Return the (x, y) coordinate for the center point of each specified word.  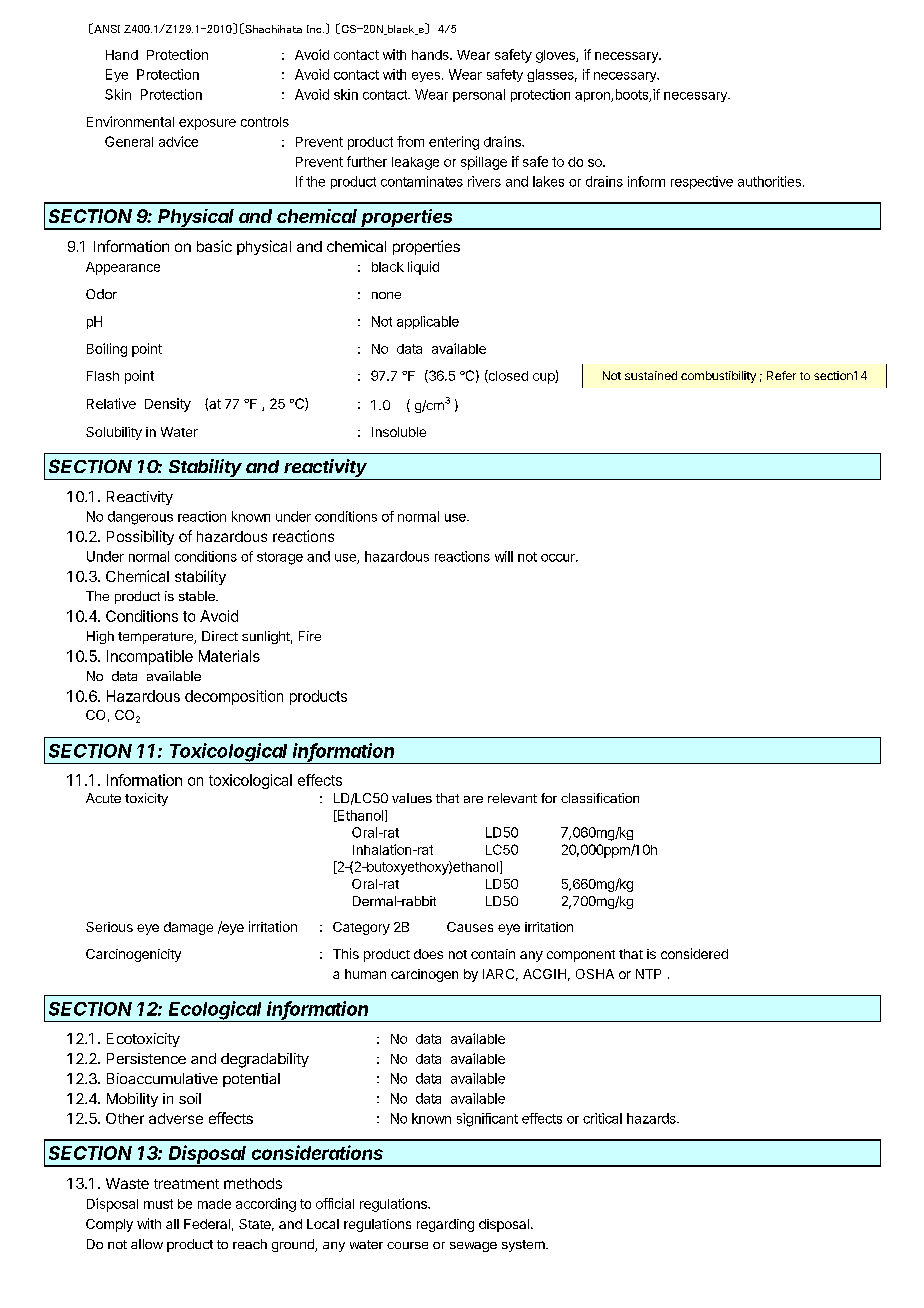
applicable (428, 322)
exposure (207, 124)
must (158, 1204)
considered (694, 953)
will (504, 556)
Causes (470, 927)
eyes (426, 77)
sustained (651, 375)
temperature (156, 638)
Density (168, 405)
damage (188, 928)
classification (600, 798)
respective (702, 182)
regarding (445, 1225)
